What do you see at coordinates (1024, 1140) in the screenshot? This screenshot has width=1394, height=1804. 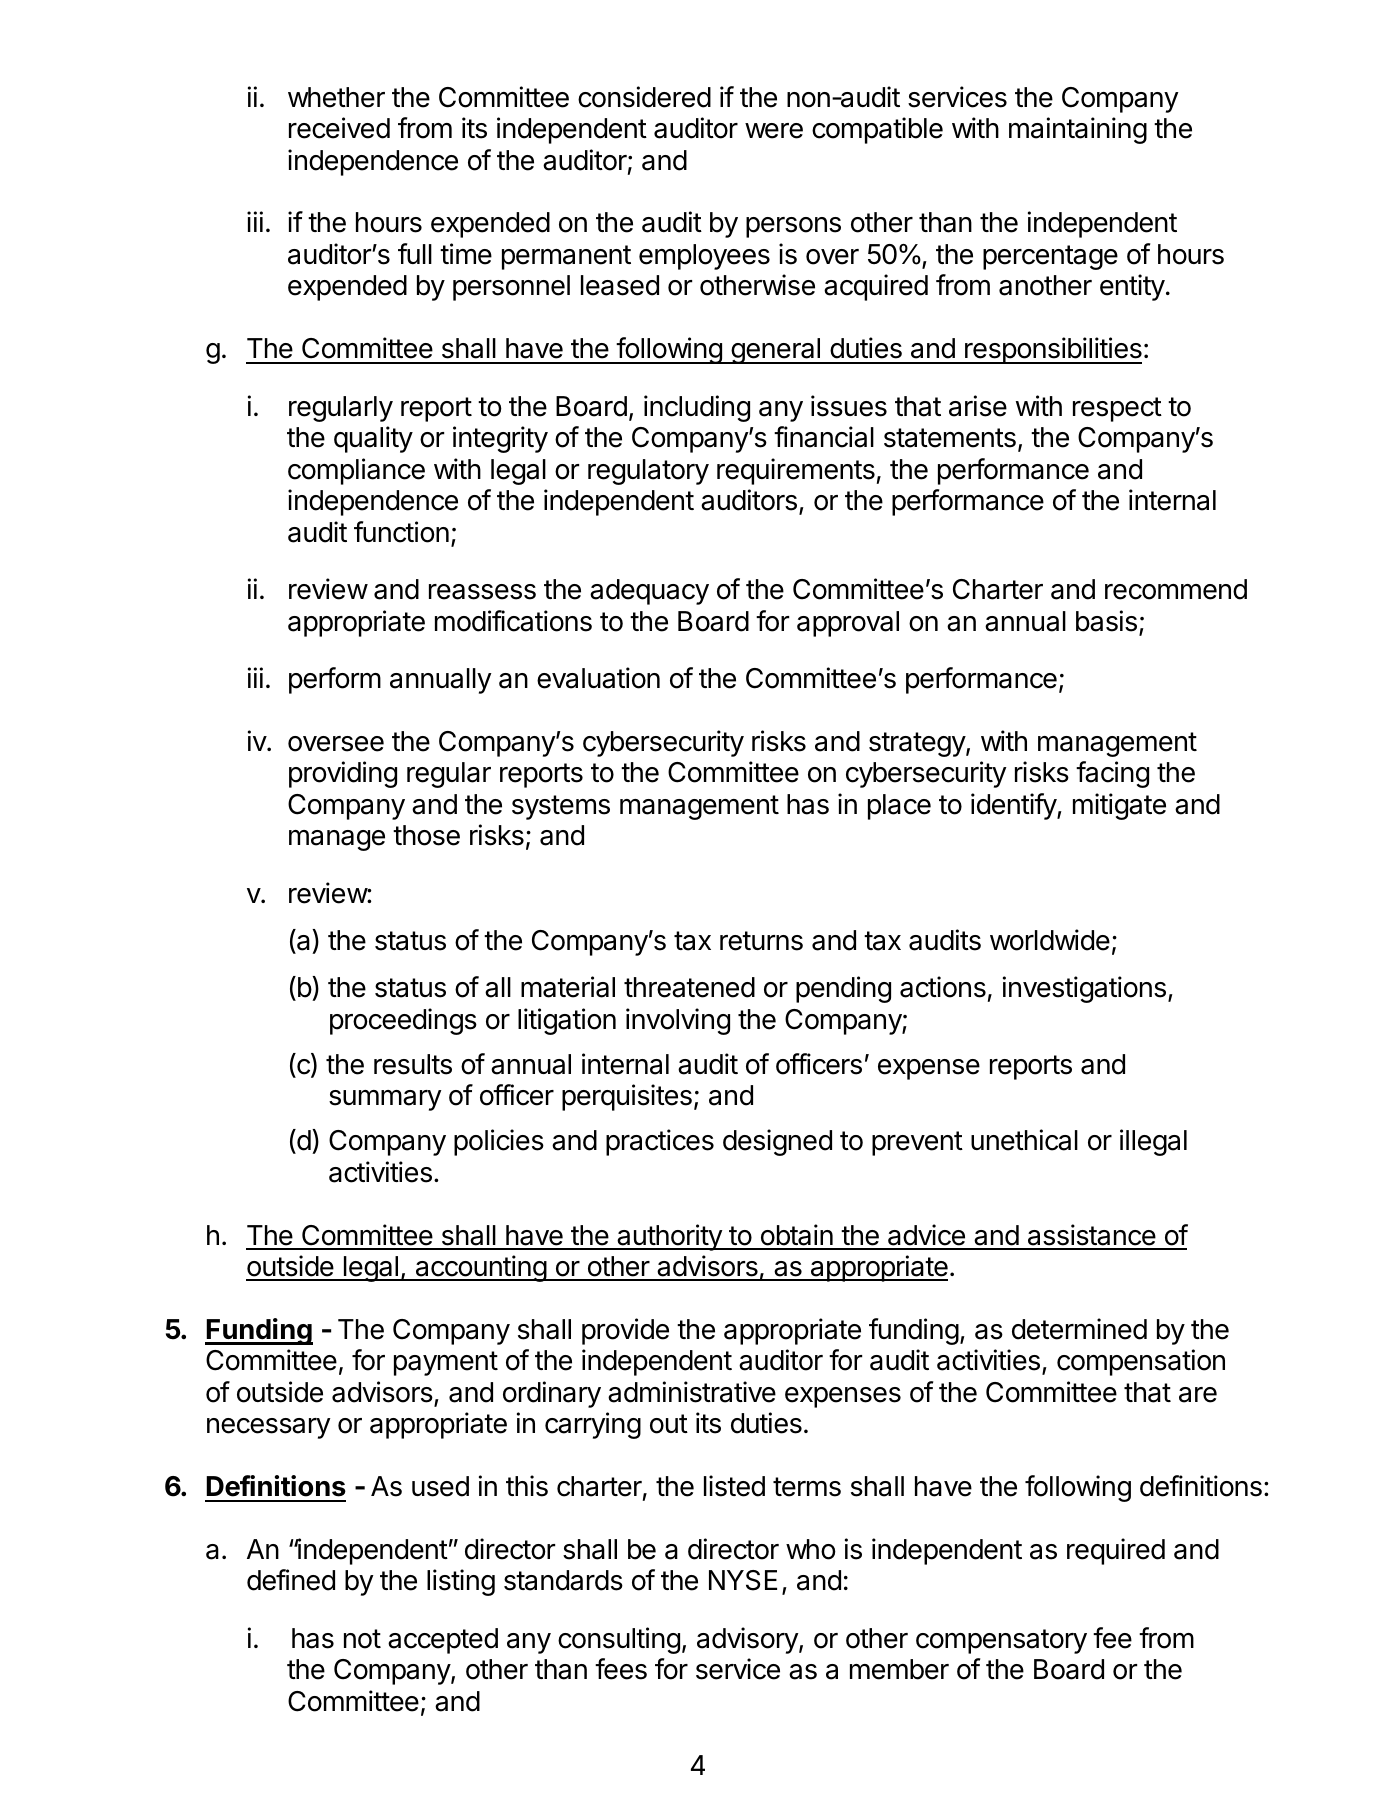 I see `unethical` at bounding box center [1024, 1140].
